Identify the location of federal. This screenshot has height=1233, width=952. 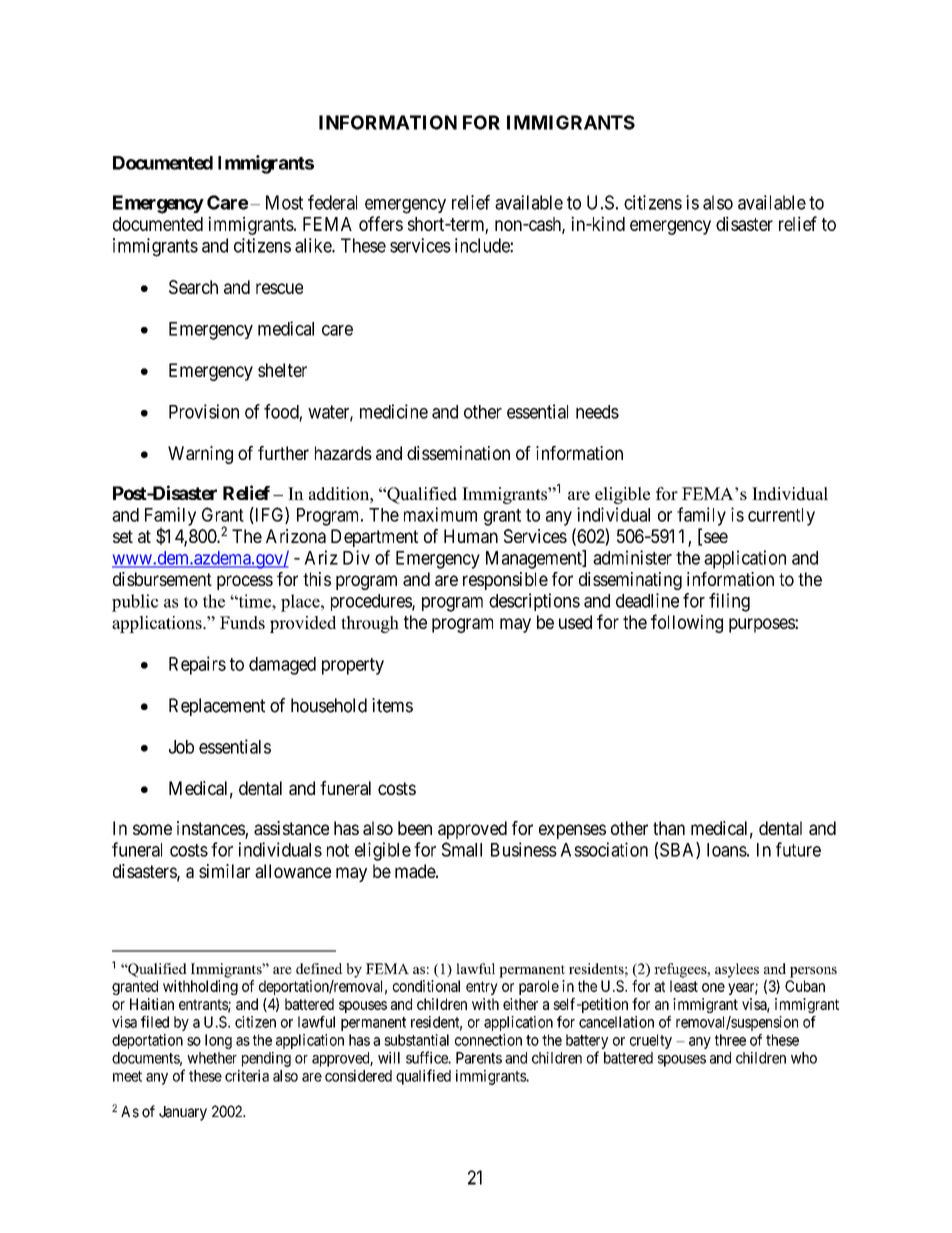
(332, 202).
